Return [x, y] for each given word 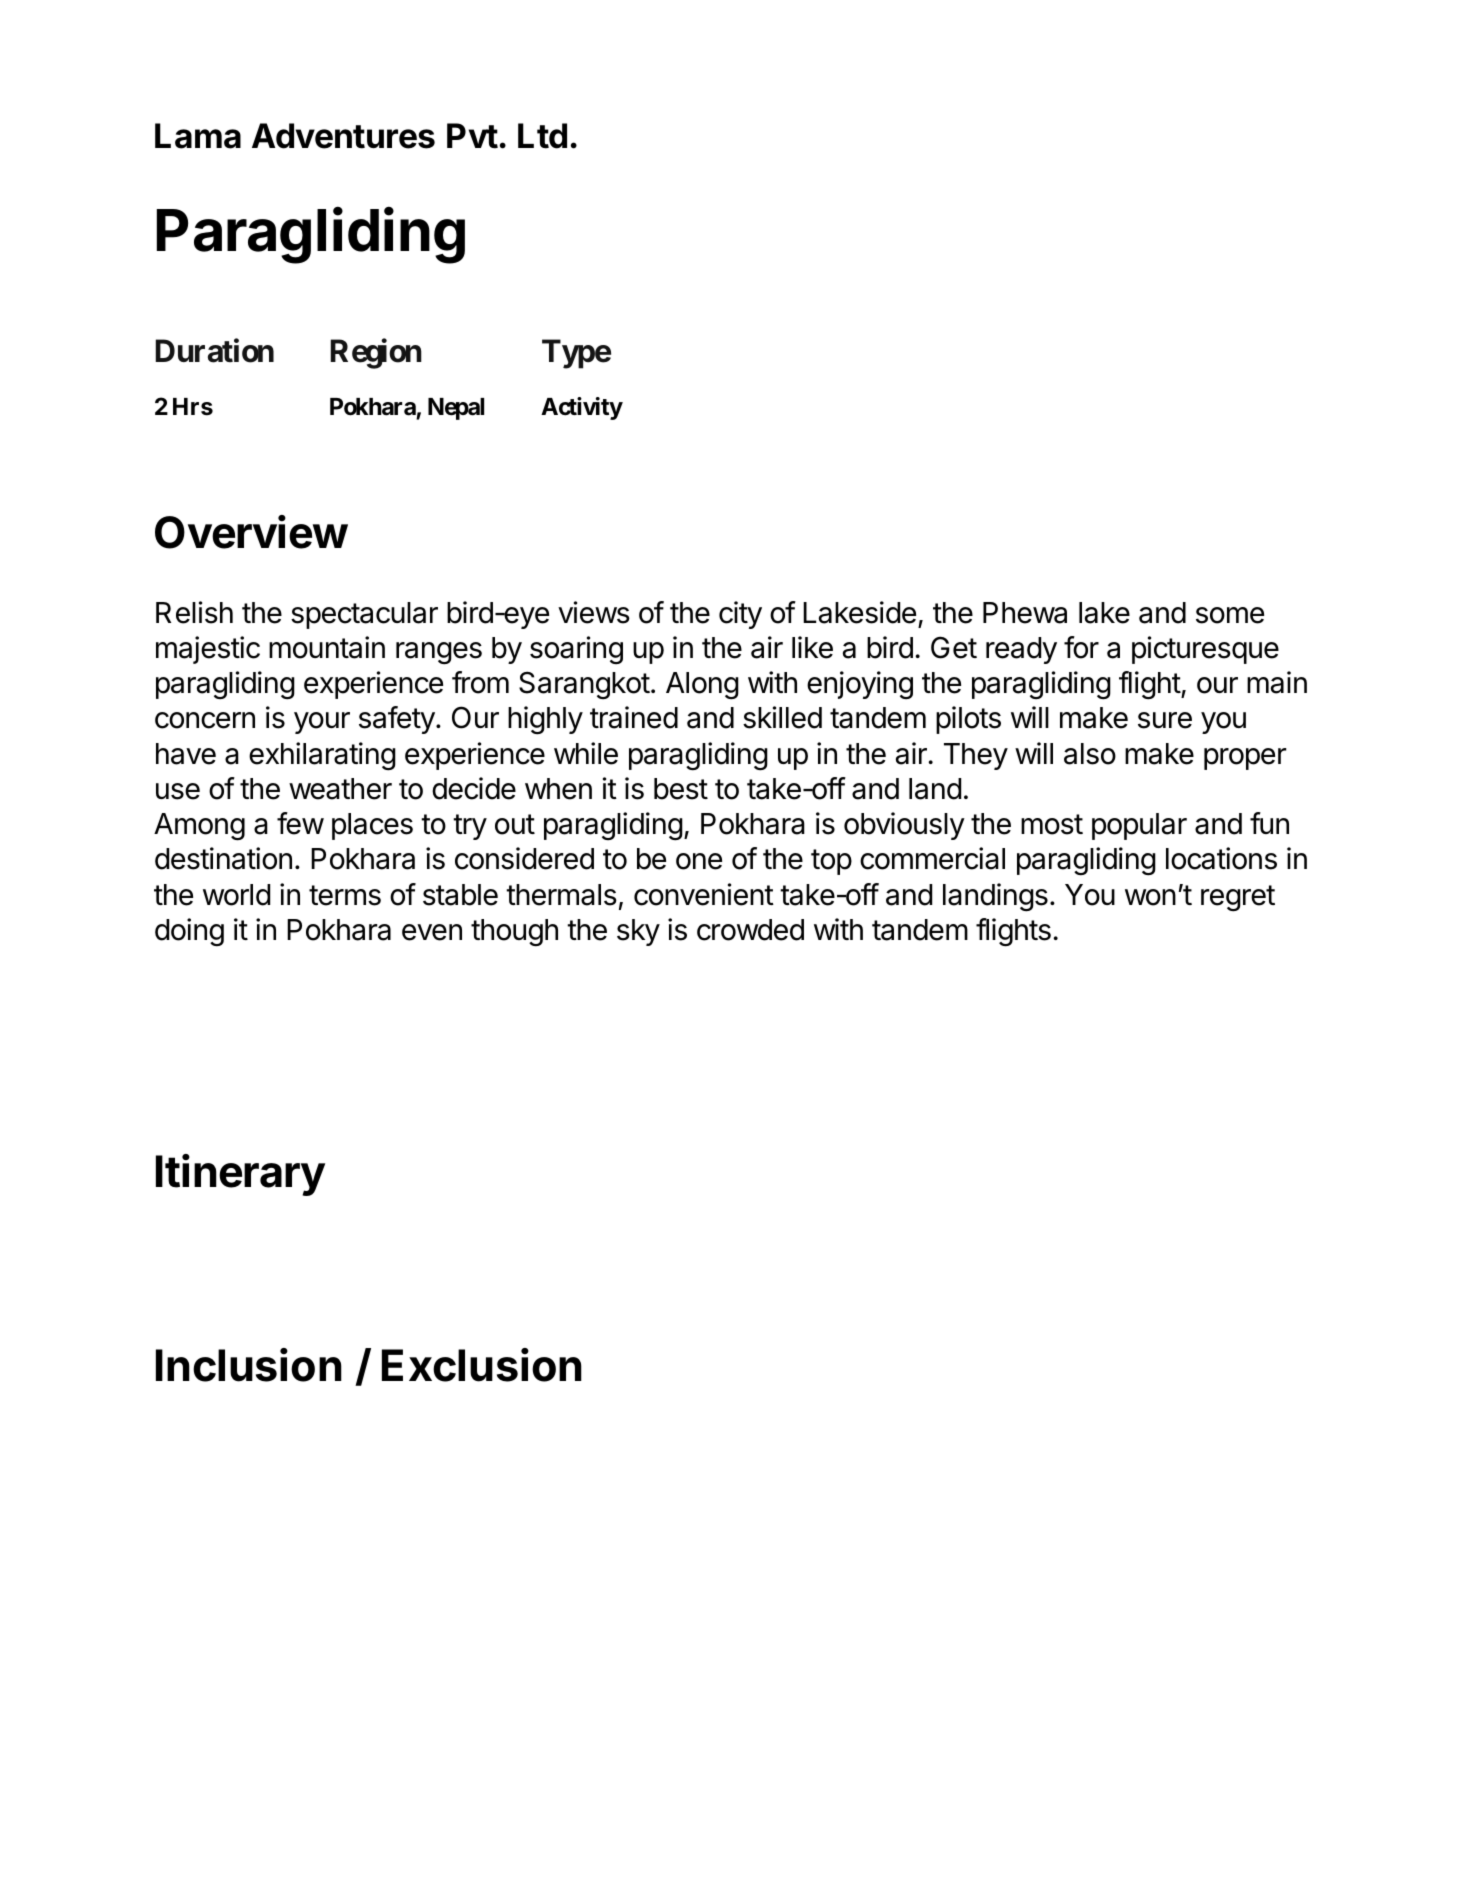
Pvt [472, 136]
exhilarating [322, 756]
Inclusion [249, 1365]
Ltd [542, 136]
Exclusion [482, 1365]
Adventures [343, 136]
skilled [782, 717]
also [1090, 754]
